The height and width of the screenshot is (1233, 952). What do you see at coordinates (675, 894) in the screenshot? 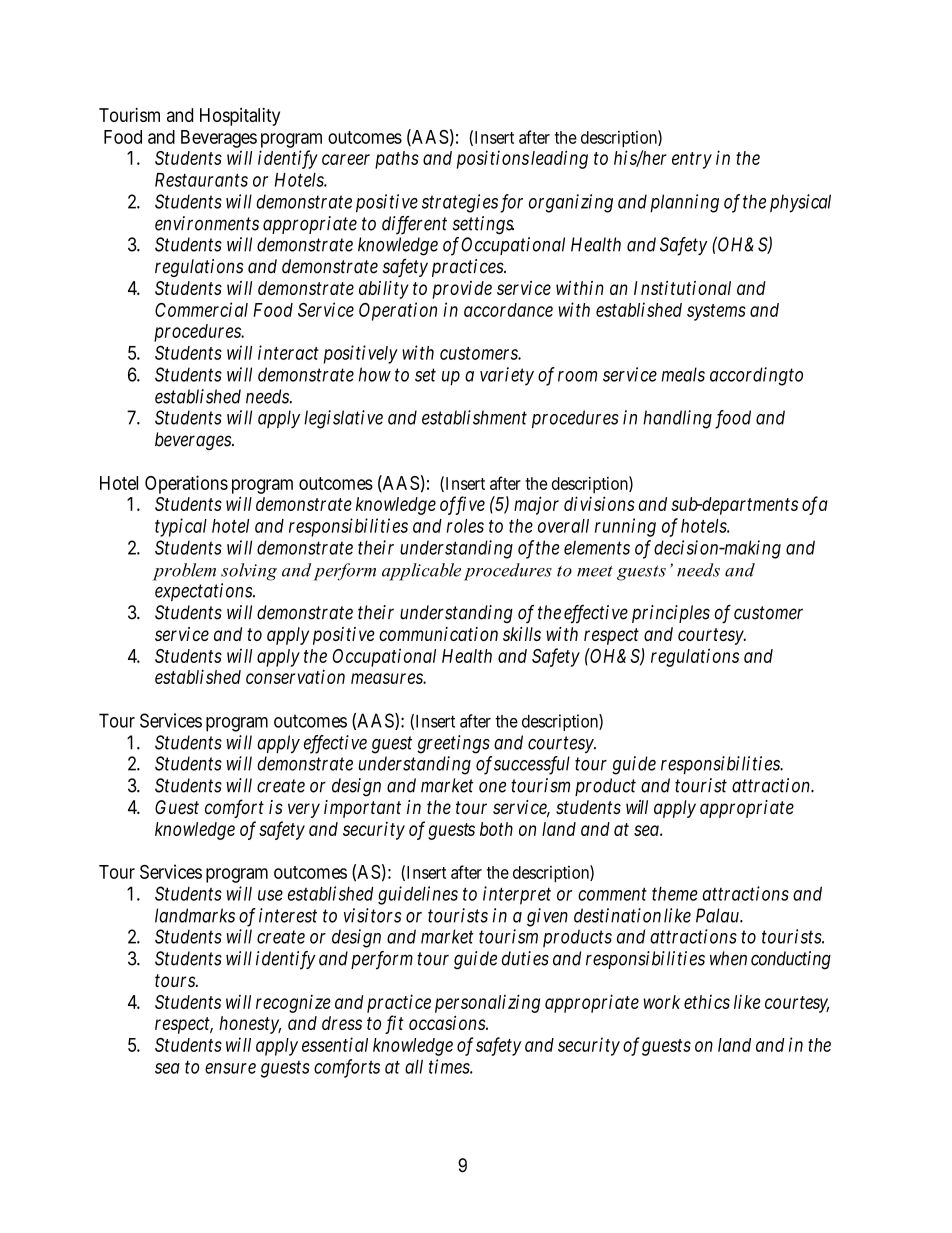
I see `theme` at bounding box center [675, 894].
